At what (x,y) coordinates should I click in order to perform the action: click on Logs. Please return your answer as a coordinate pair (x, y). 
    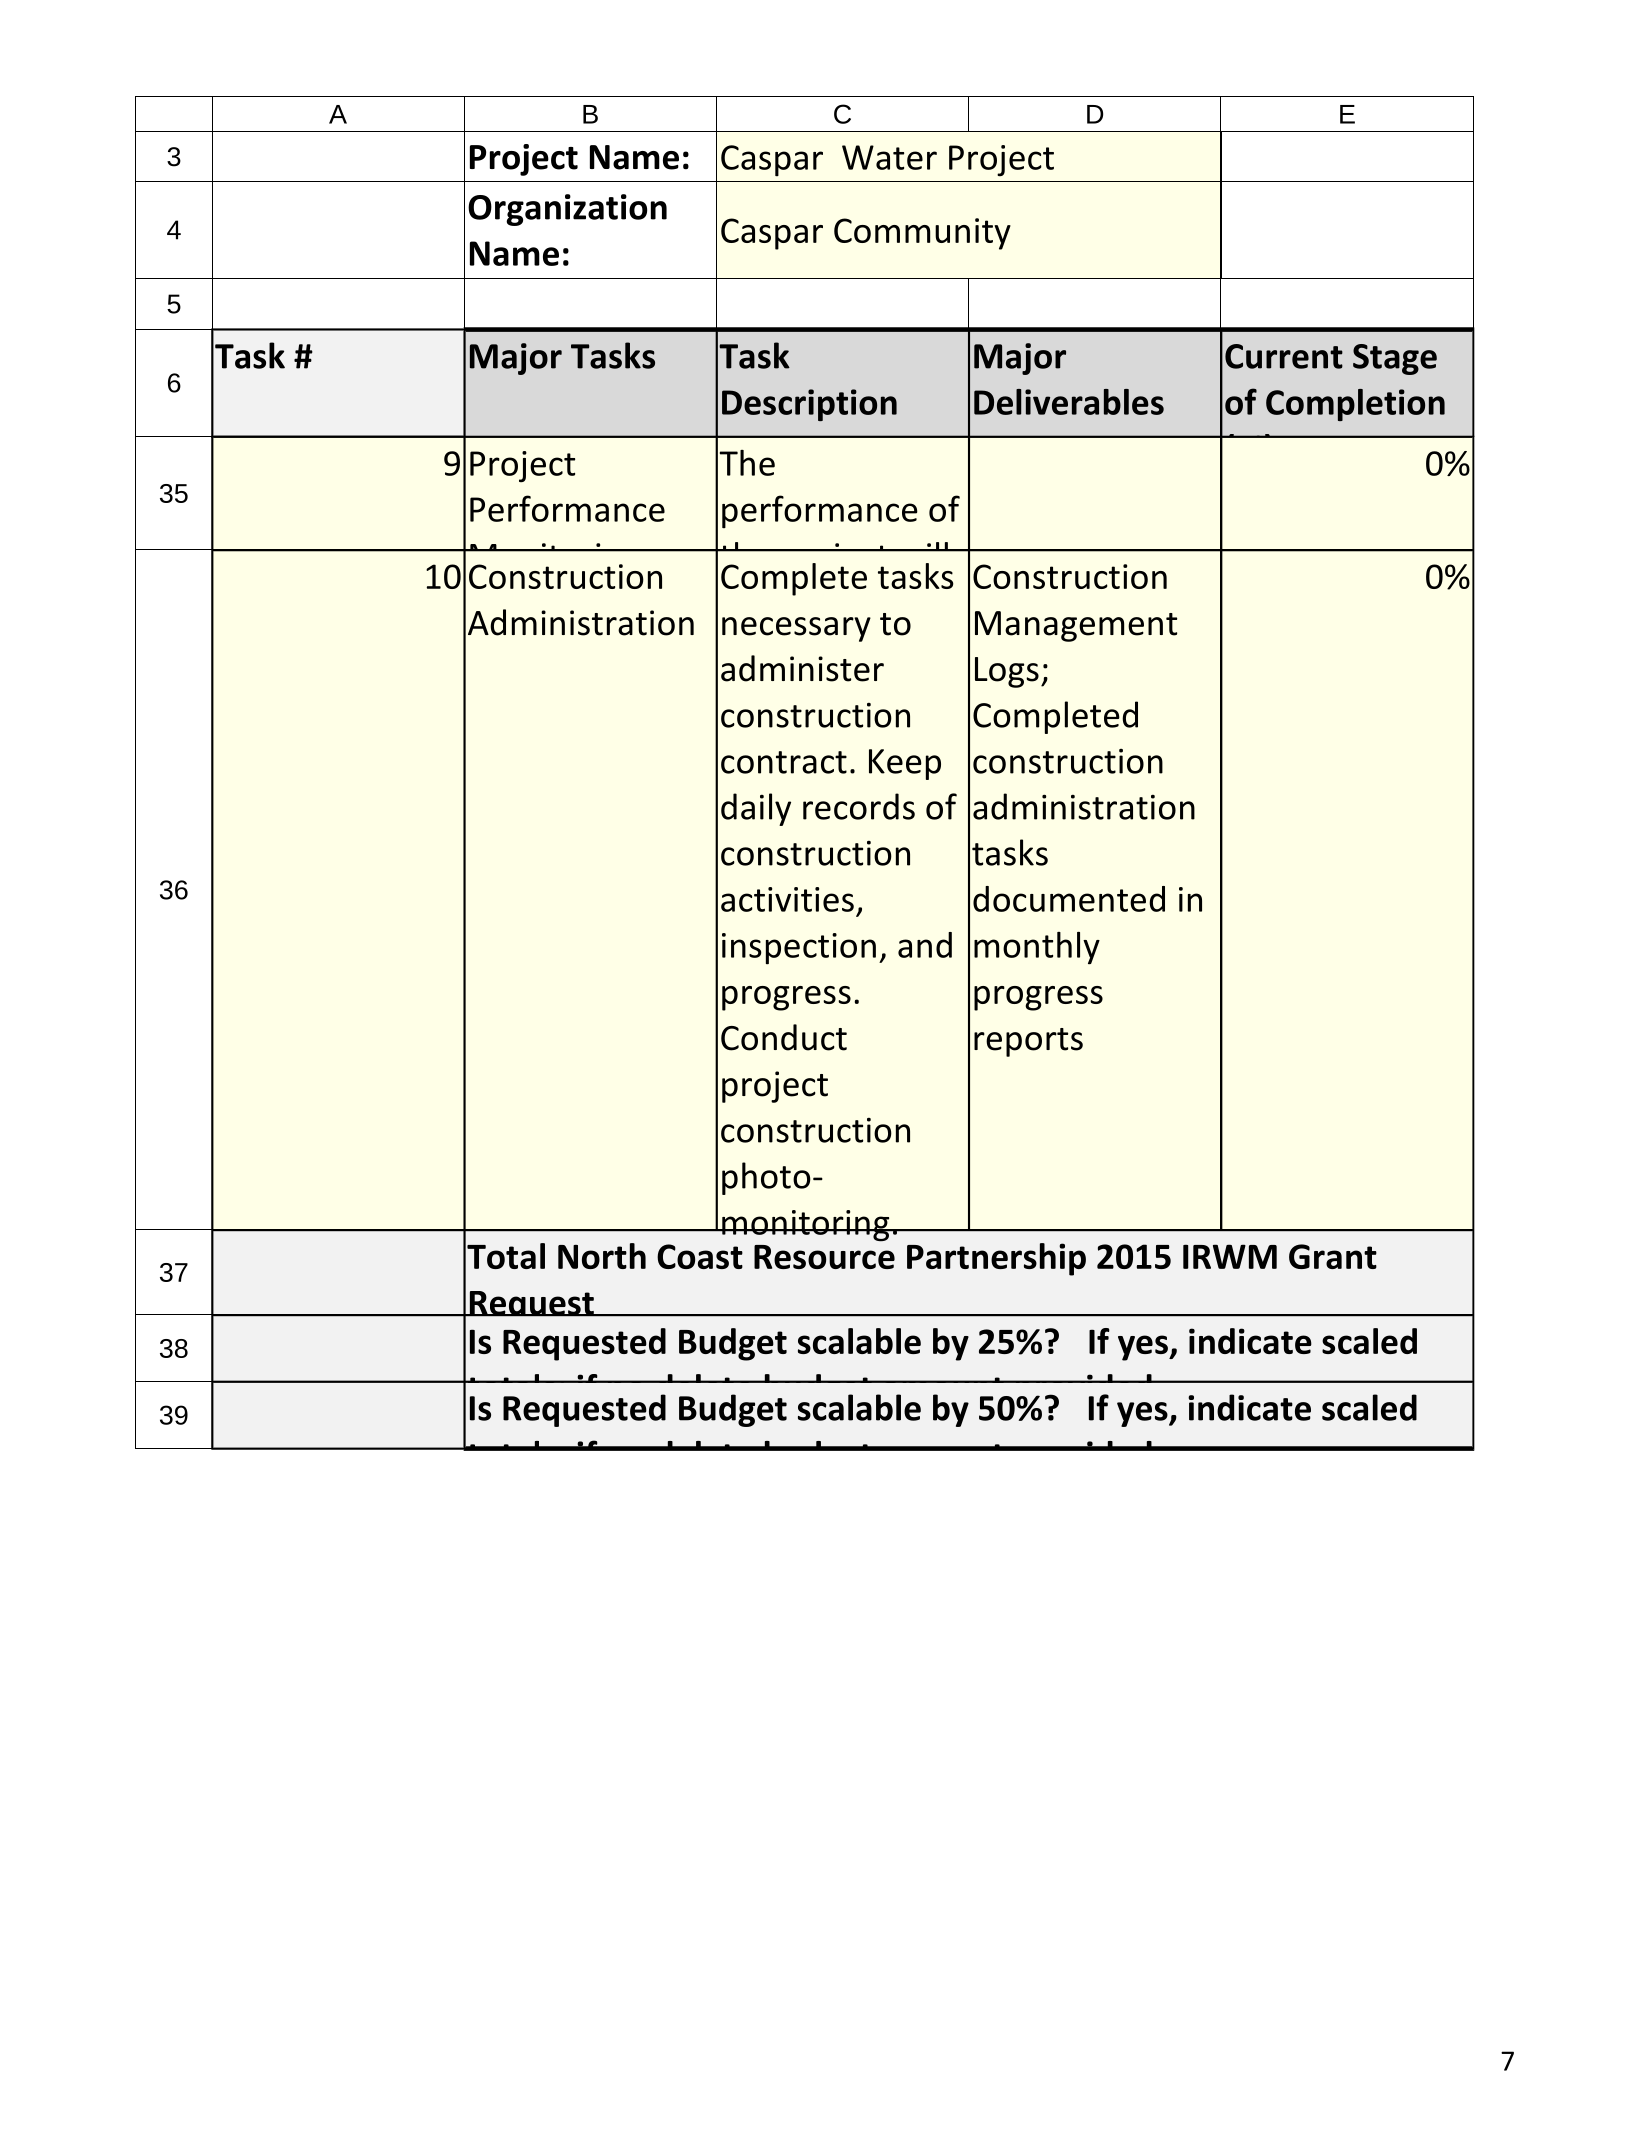
    Looking at the image, I should click on (1007, 672).
